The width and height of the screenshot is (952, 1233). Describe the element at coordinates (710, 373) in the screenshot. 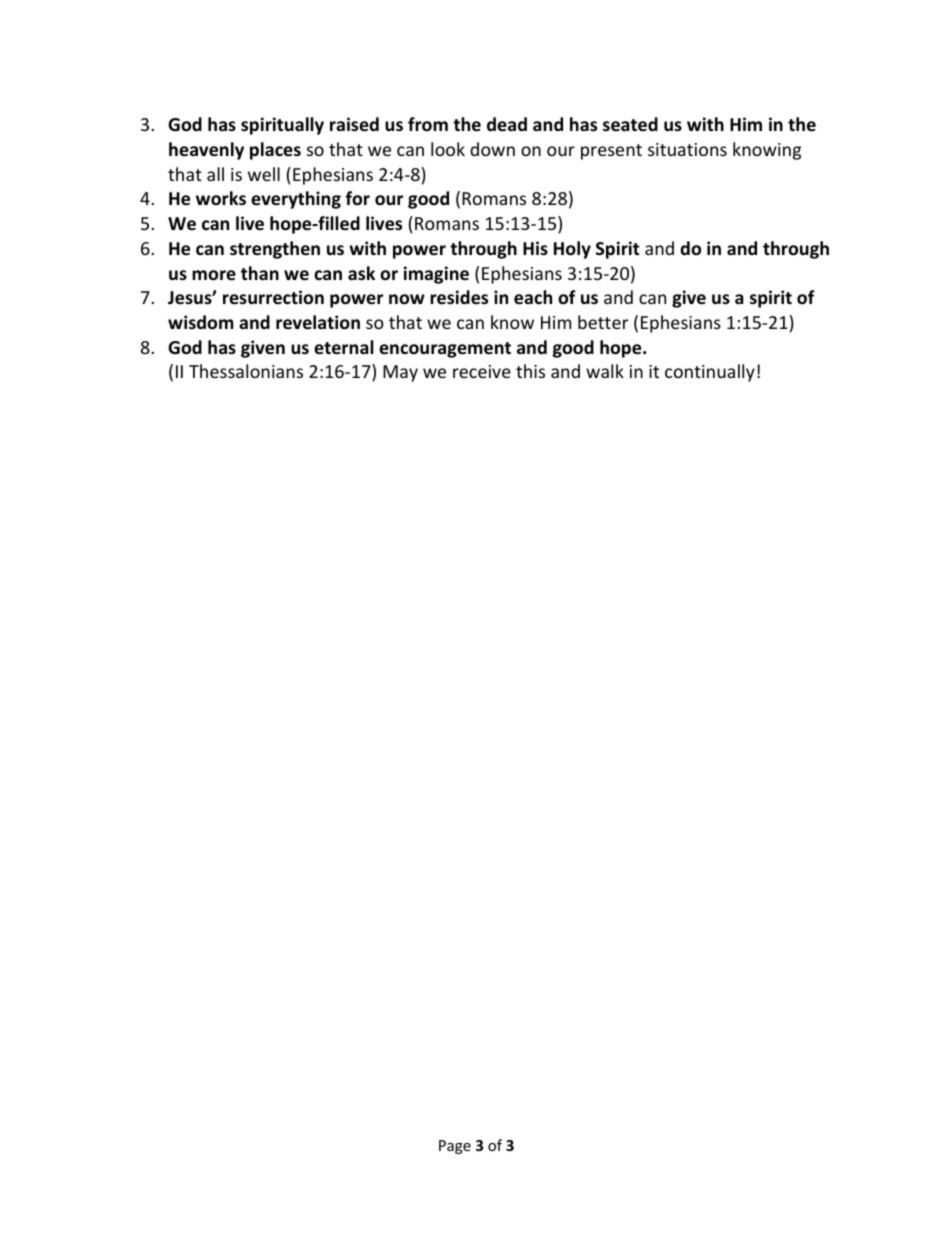

I see `continually` at that location.
